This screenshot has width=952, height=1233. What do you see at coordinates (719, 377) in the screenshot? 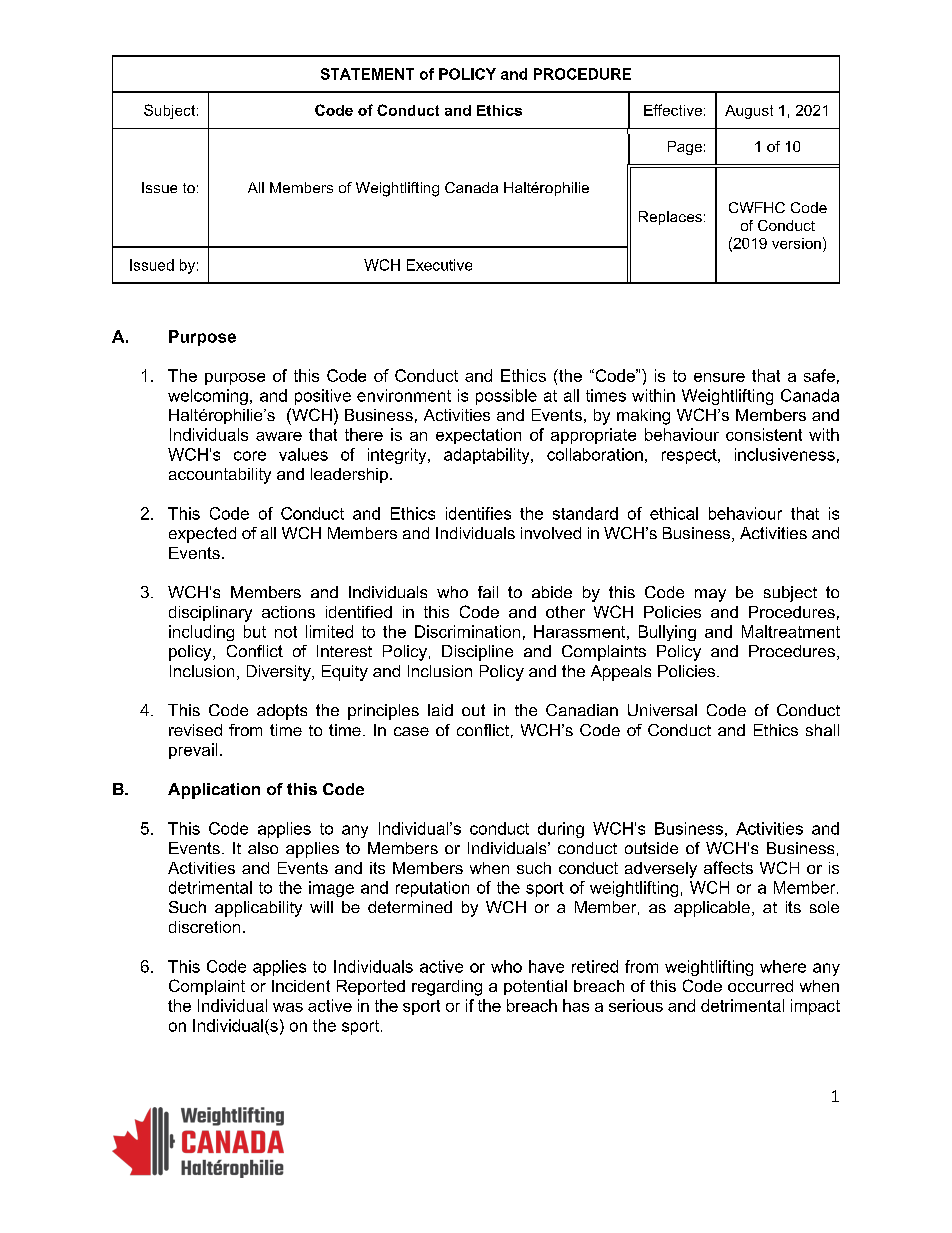
I see `ensure` at bounding box center [719, 377].
